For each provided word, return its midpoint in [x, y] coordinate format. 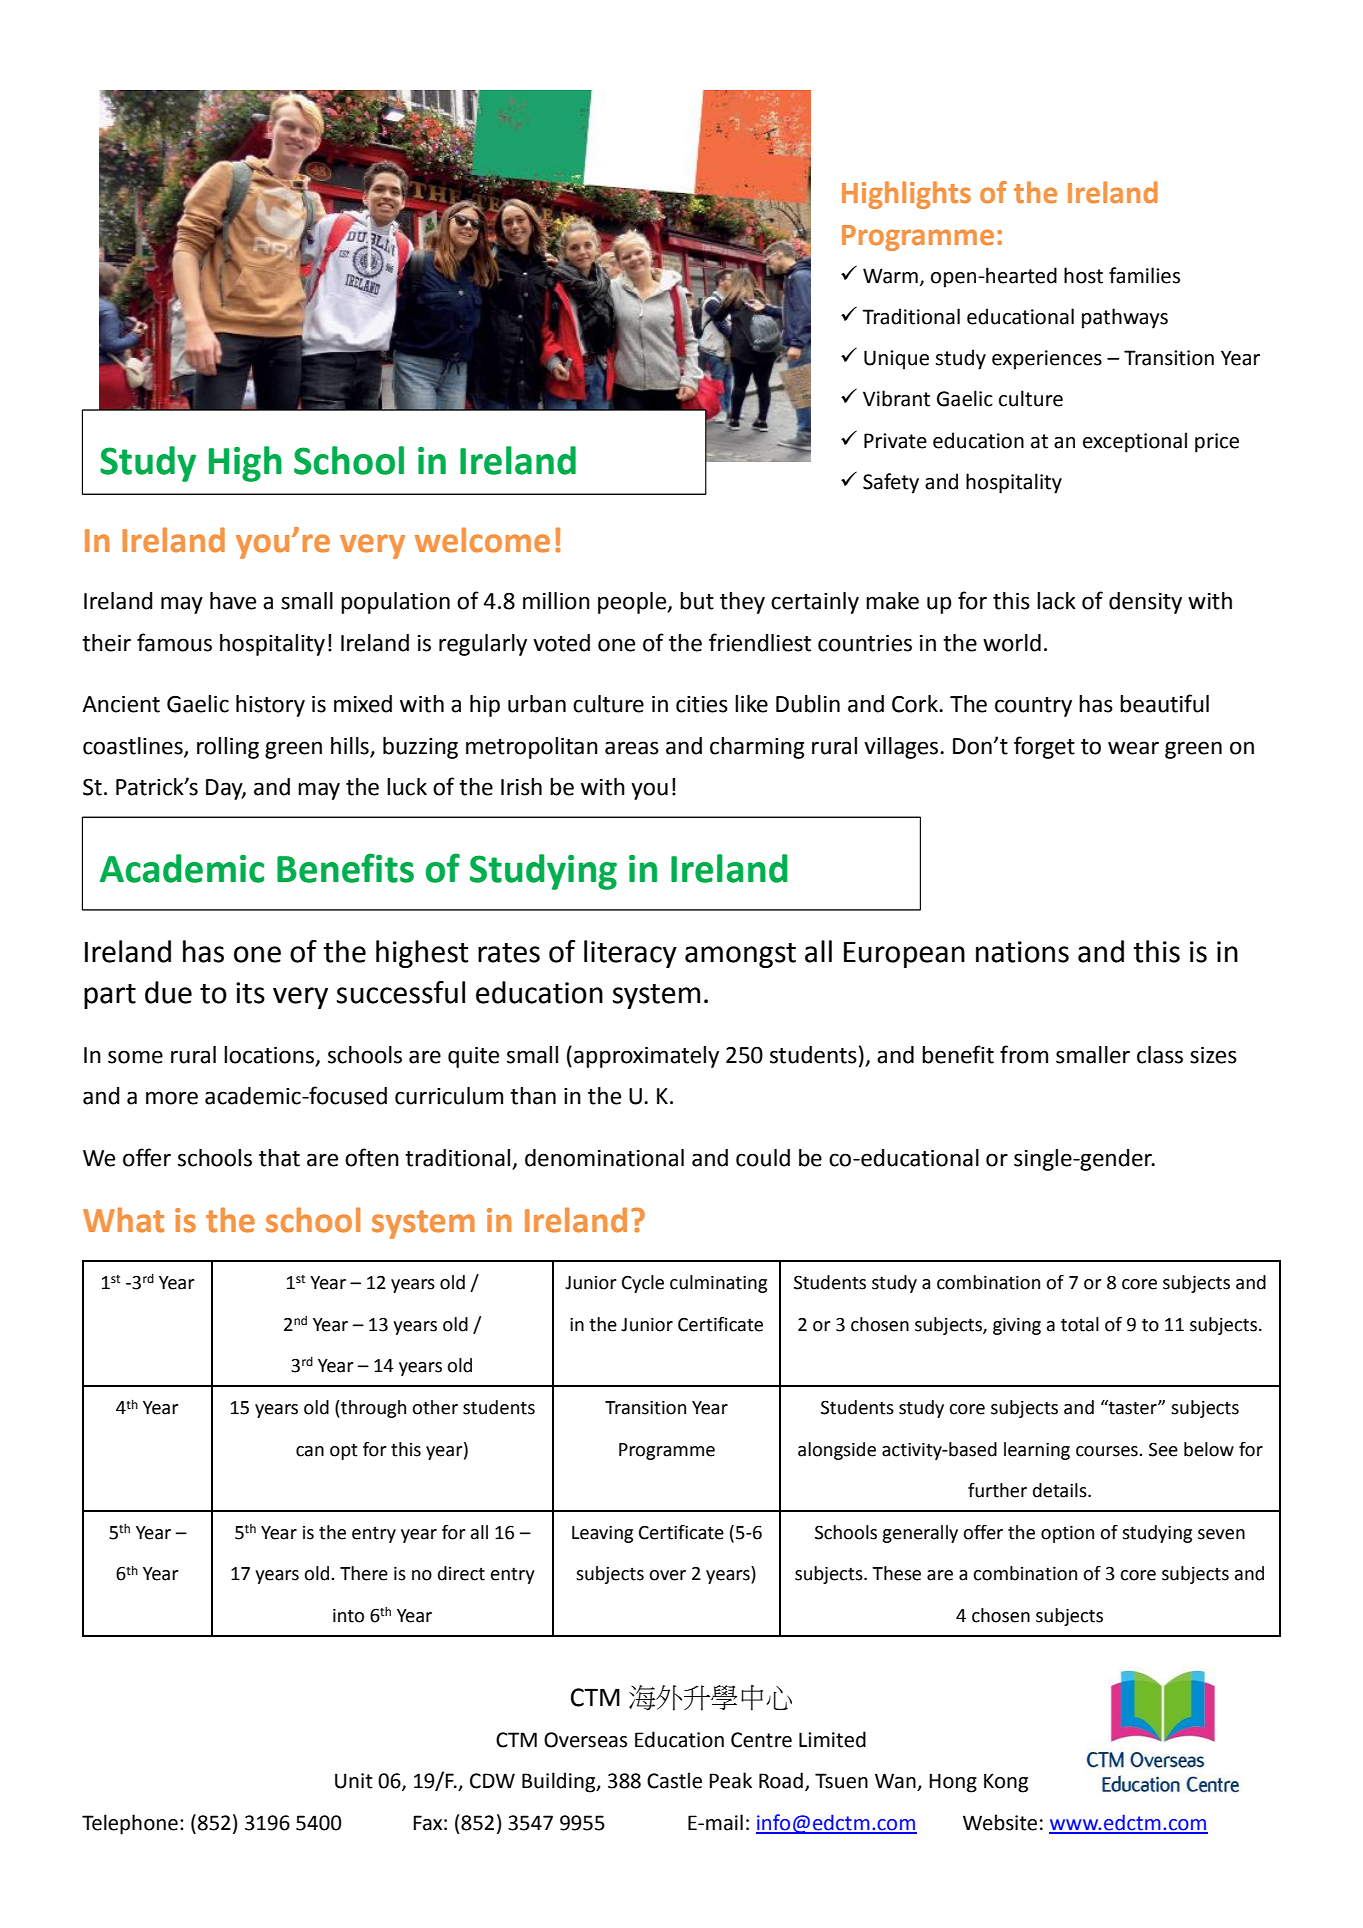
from [1024, 1054]
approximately [646, 1057]
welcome [482, 540]
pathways [1125, 318]
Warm [890, 276]
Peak [730, 1780]
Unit [354, 1781]
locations [269, 1055]
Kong [1006, 1783]
